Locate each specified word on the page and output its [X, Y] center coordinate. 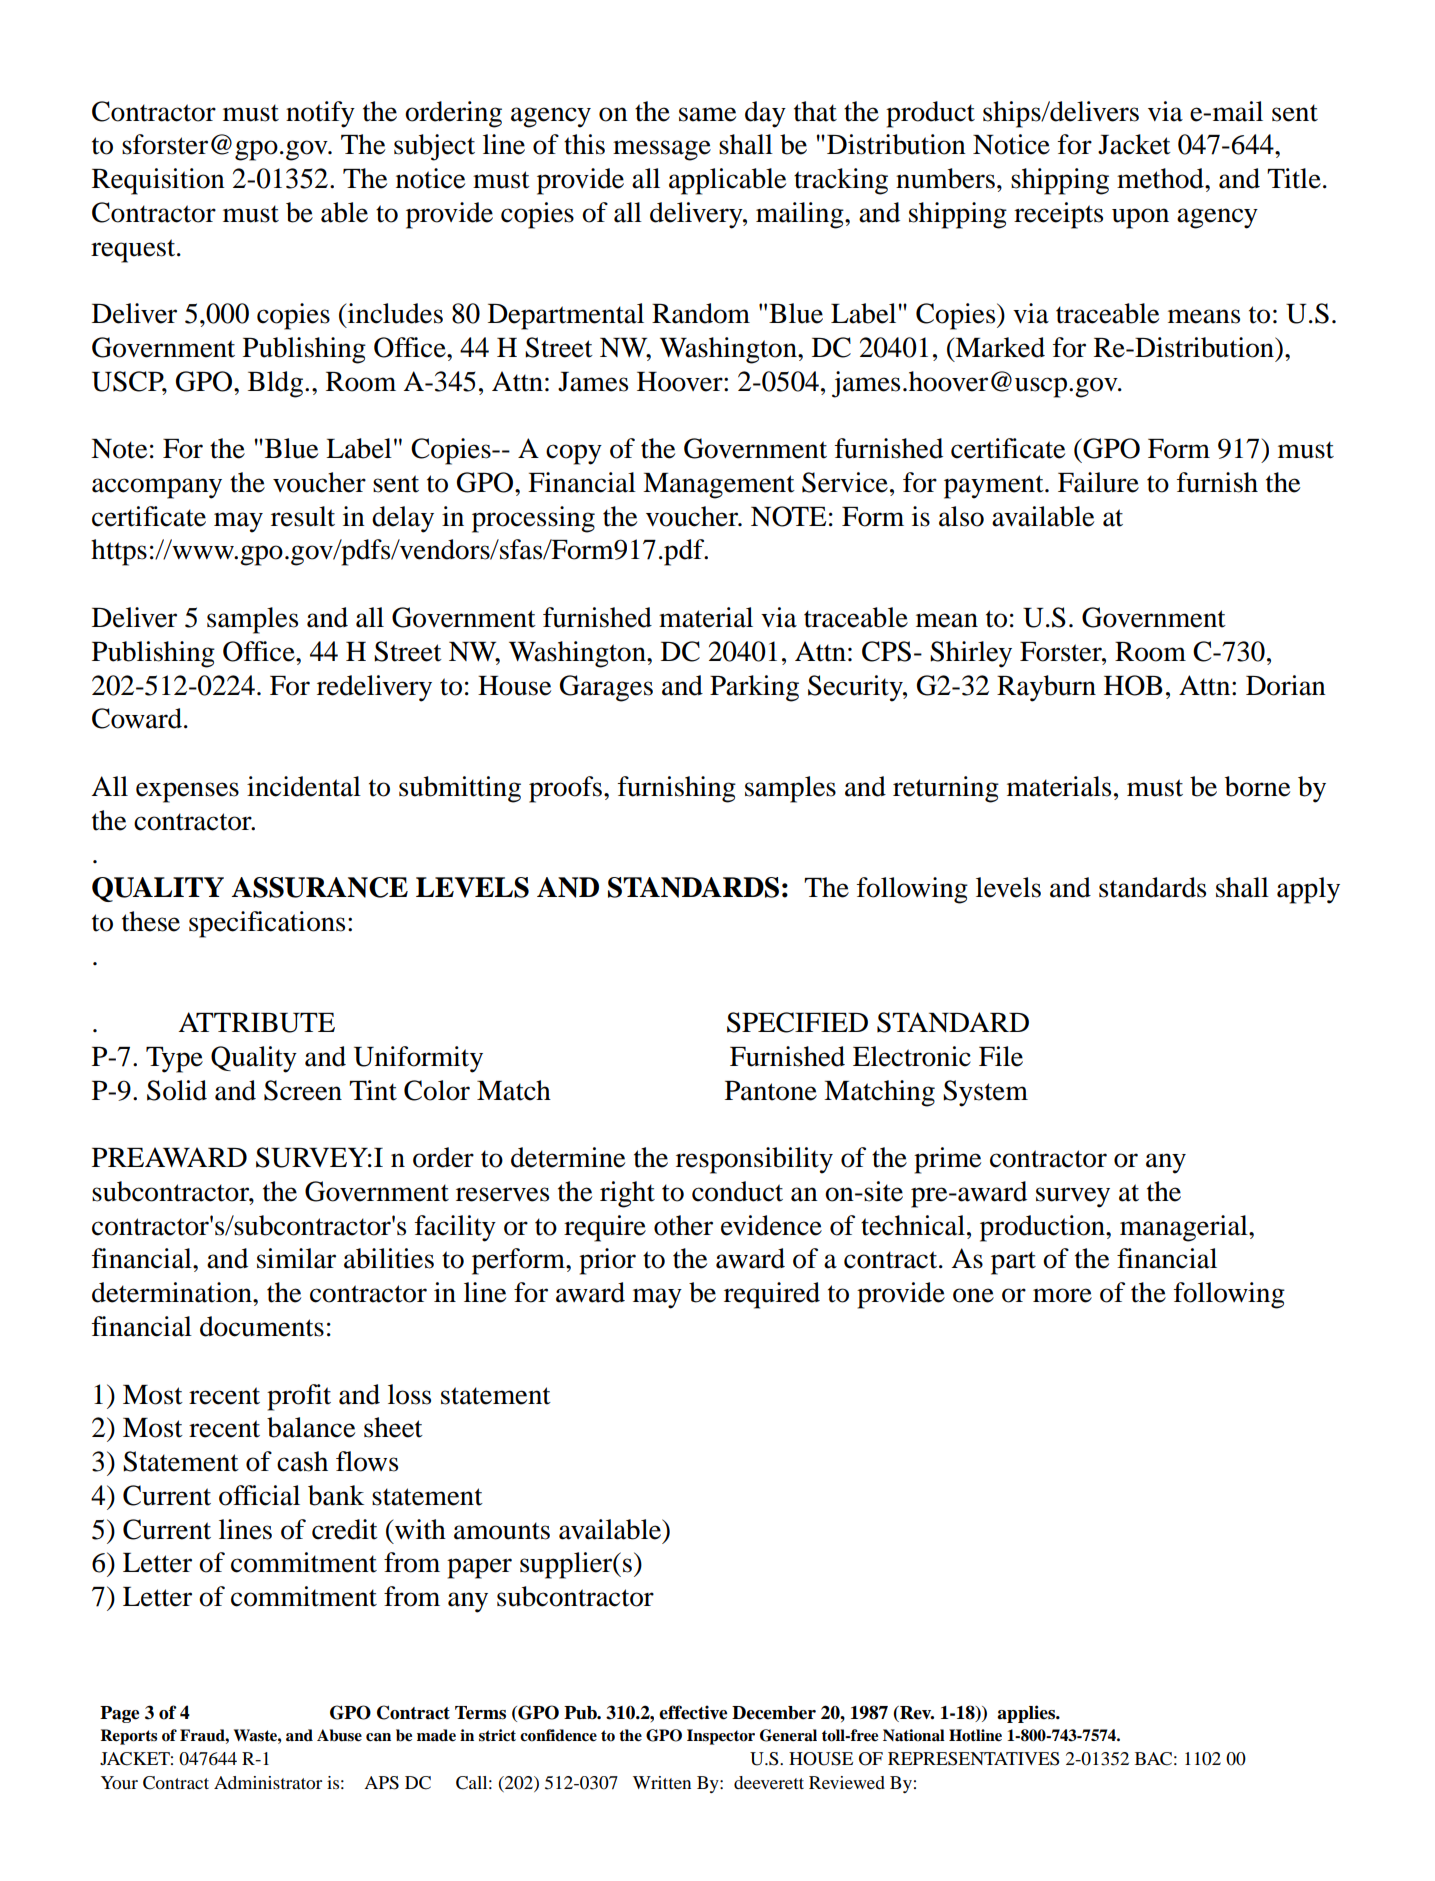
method [1161, 178]
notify [320, 114]
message [662, 150]
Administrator [268, 1782]
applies [1027, 1714]
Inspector [721, 1737]
